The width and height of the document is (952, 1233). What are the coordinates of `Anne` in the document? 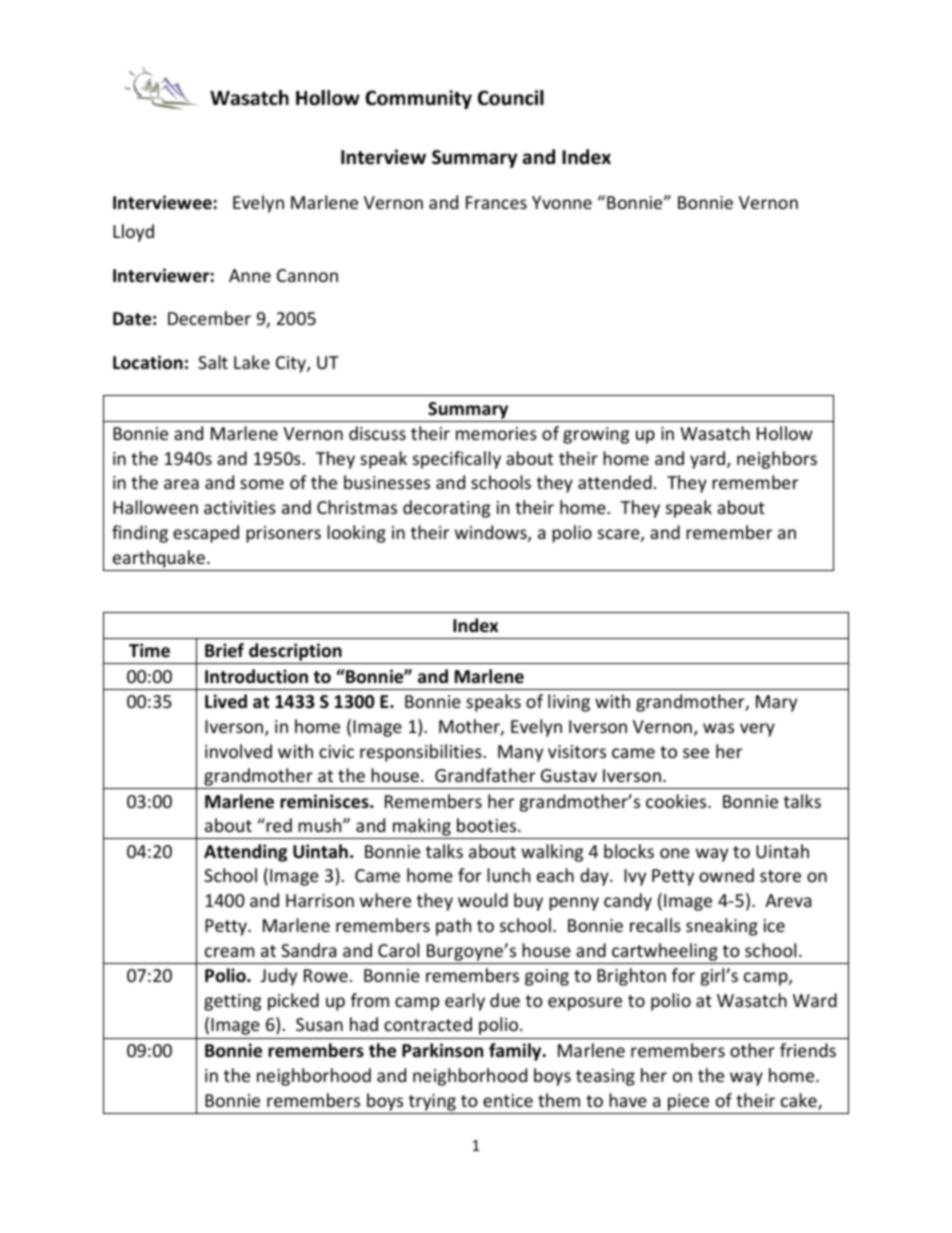 It's located at (250, 275).
